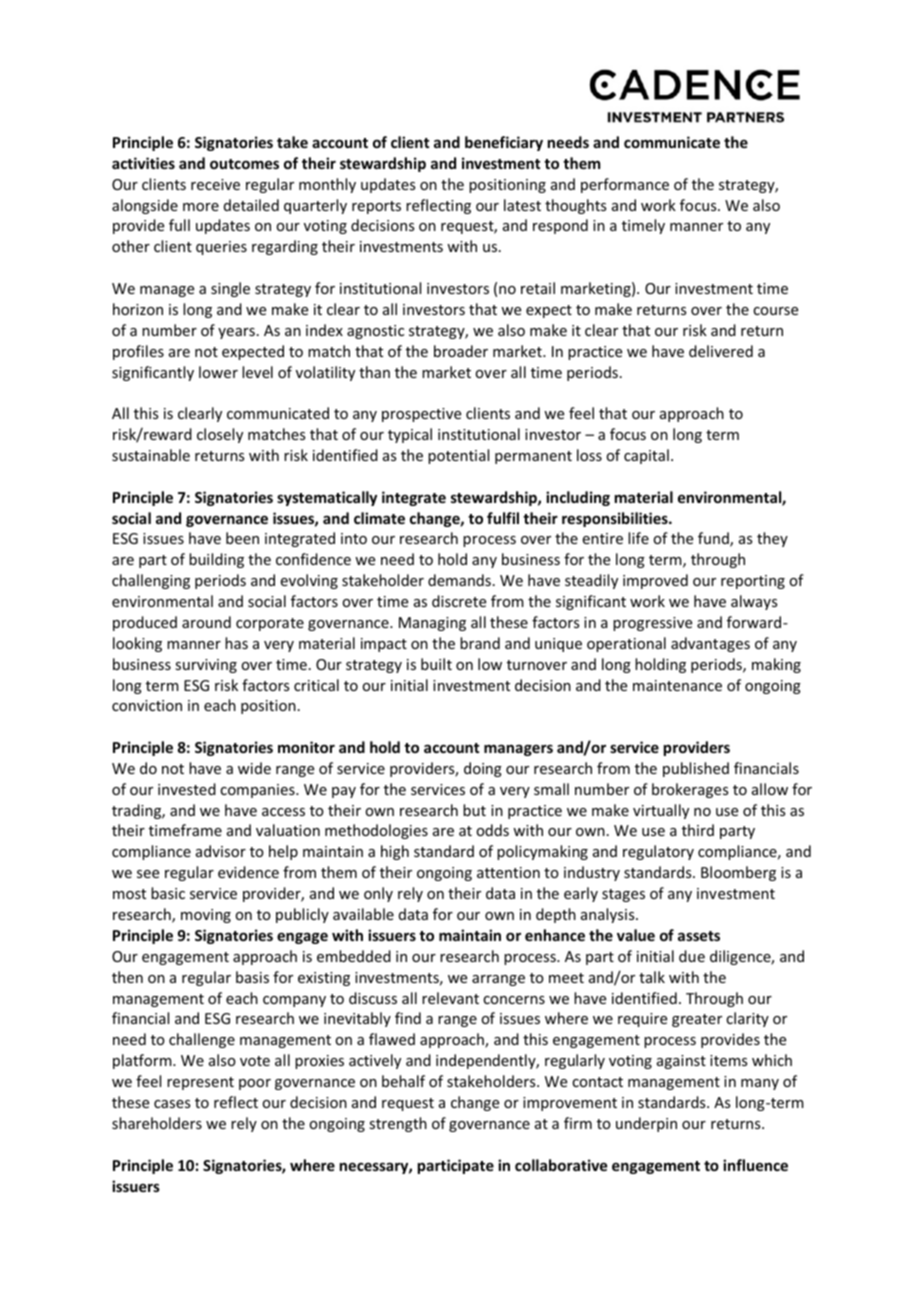 This image has width=924, height=1308. I want to click on surviving, so click(206, 666).
